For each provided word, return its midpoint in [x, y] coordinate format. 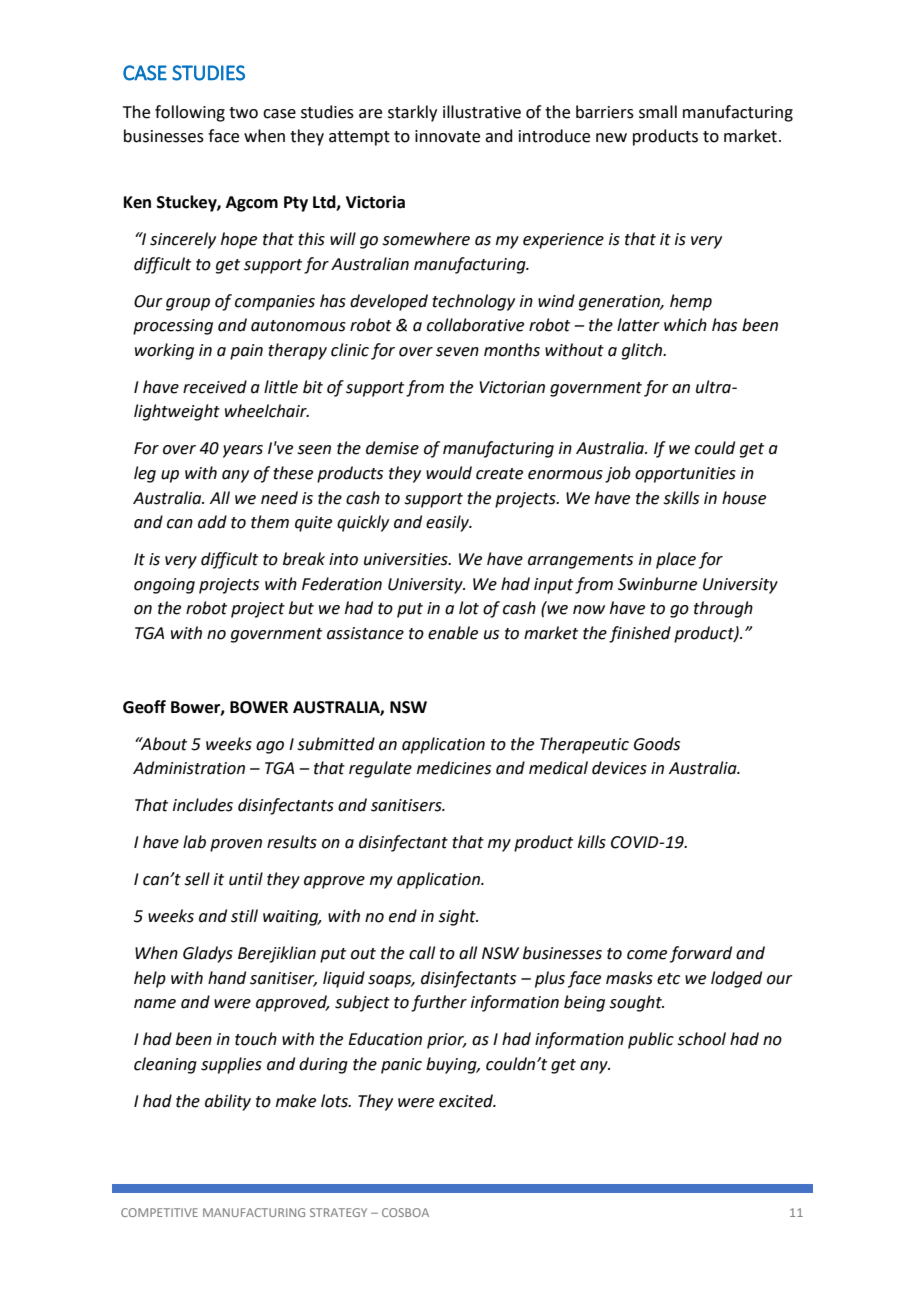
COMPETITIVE [159, 1212]
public [651, 1040]
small [658, 112]
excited [467, 1101]
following [190, 113]
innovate [447, 136]
